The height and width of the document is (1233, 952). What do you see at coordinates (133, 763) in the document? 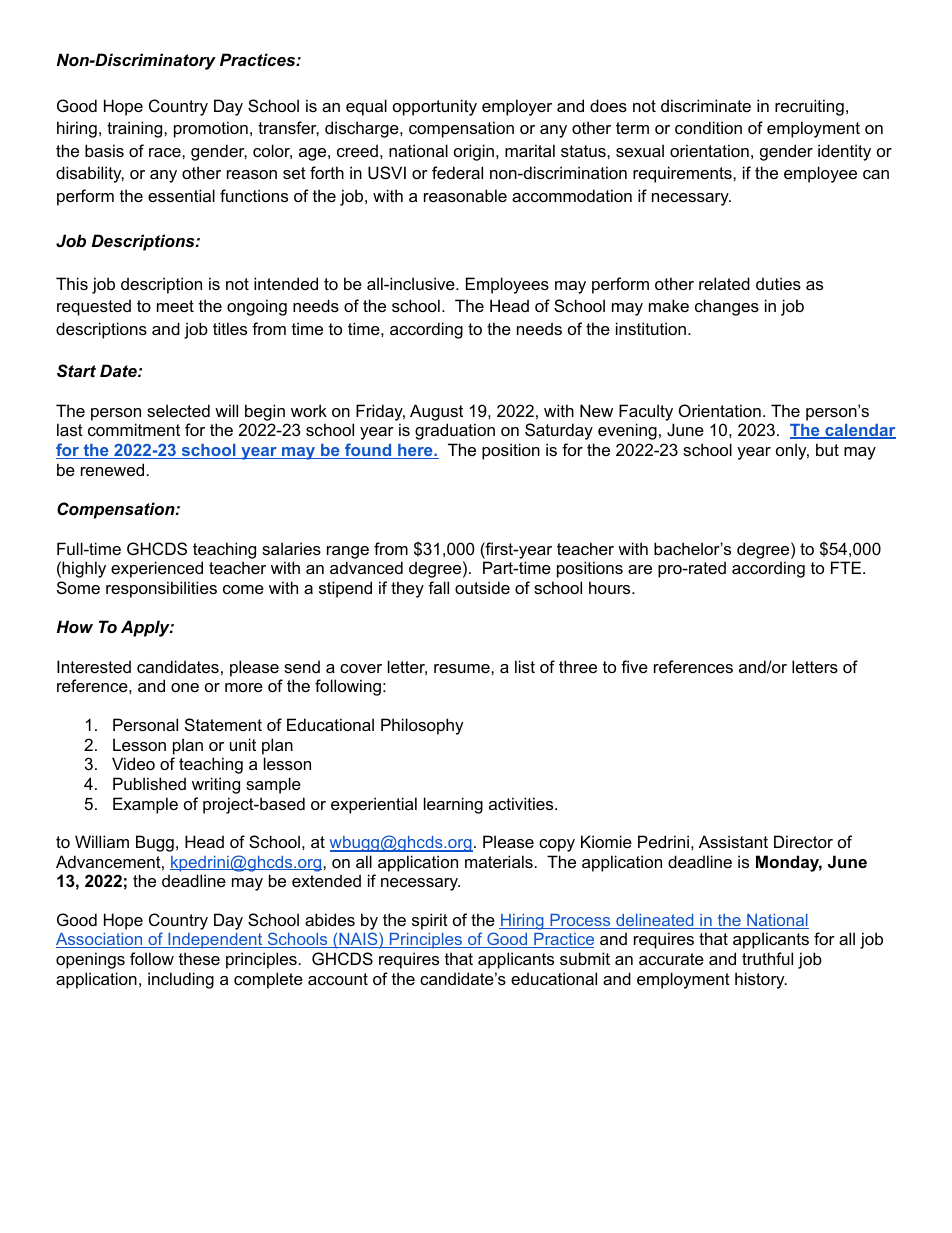
I see `Video` at bounding box center [133, 763].
